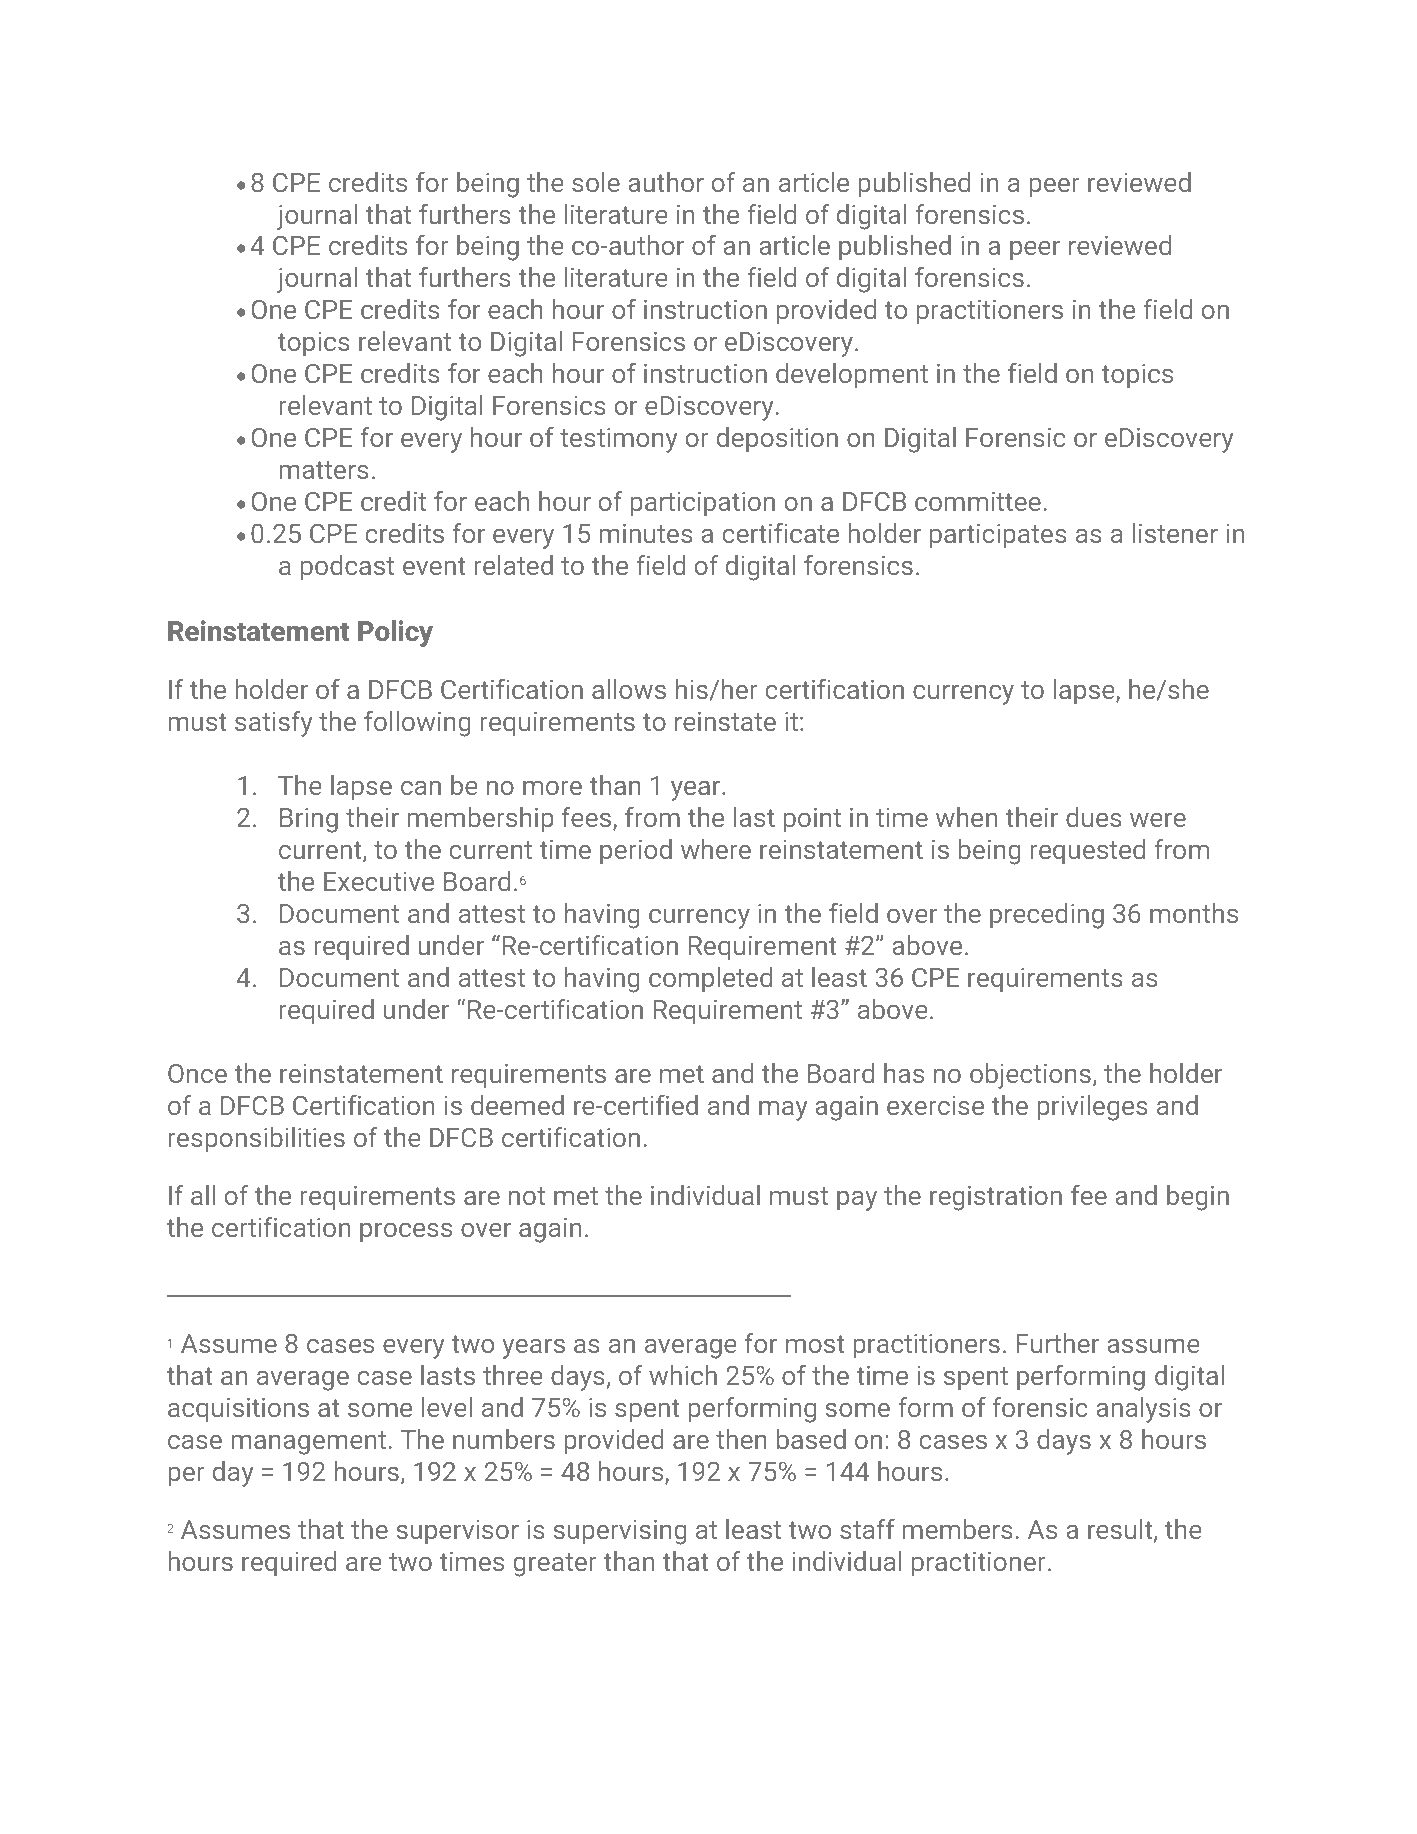 This page has height=1834, width=1417. I want to click on podcast, so click(347, 568).
